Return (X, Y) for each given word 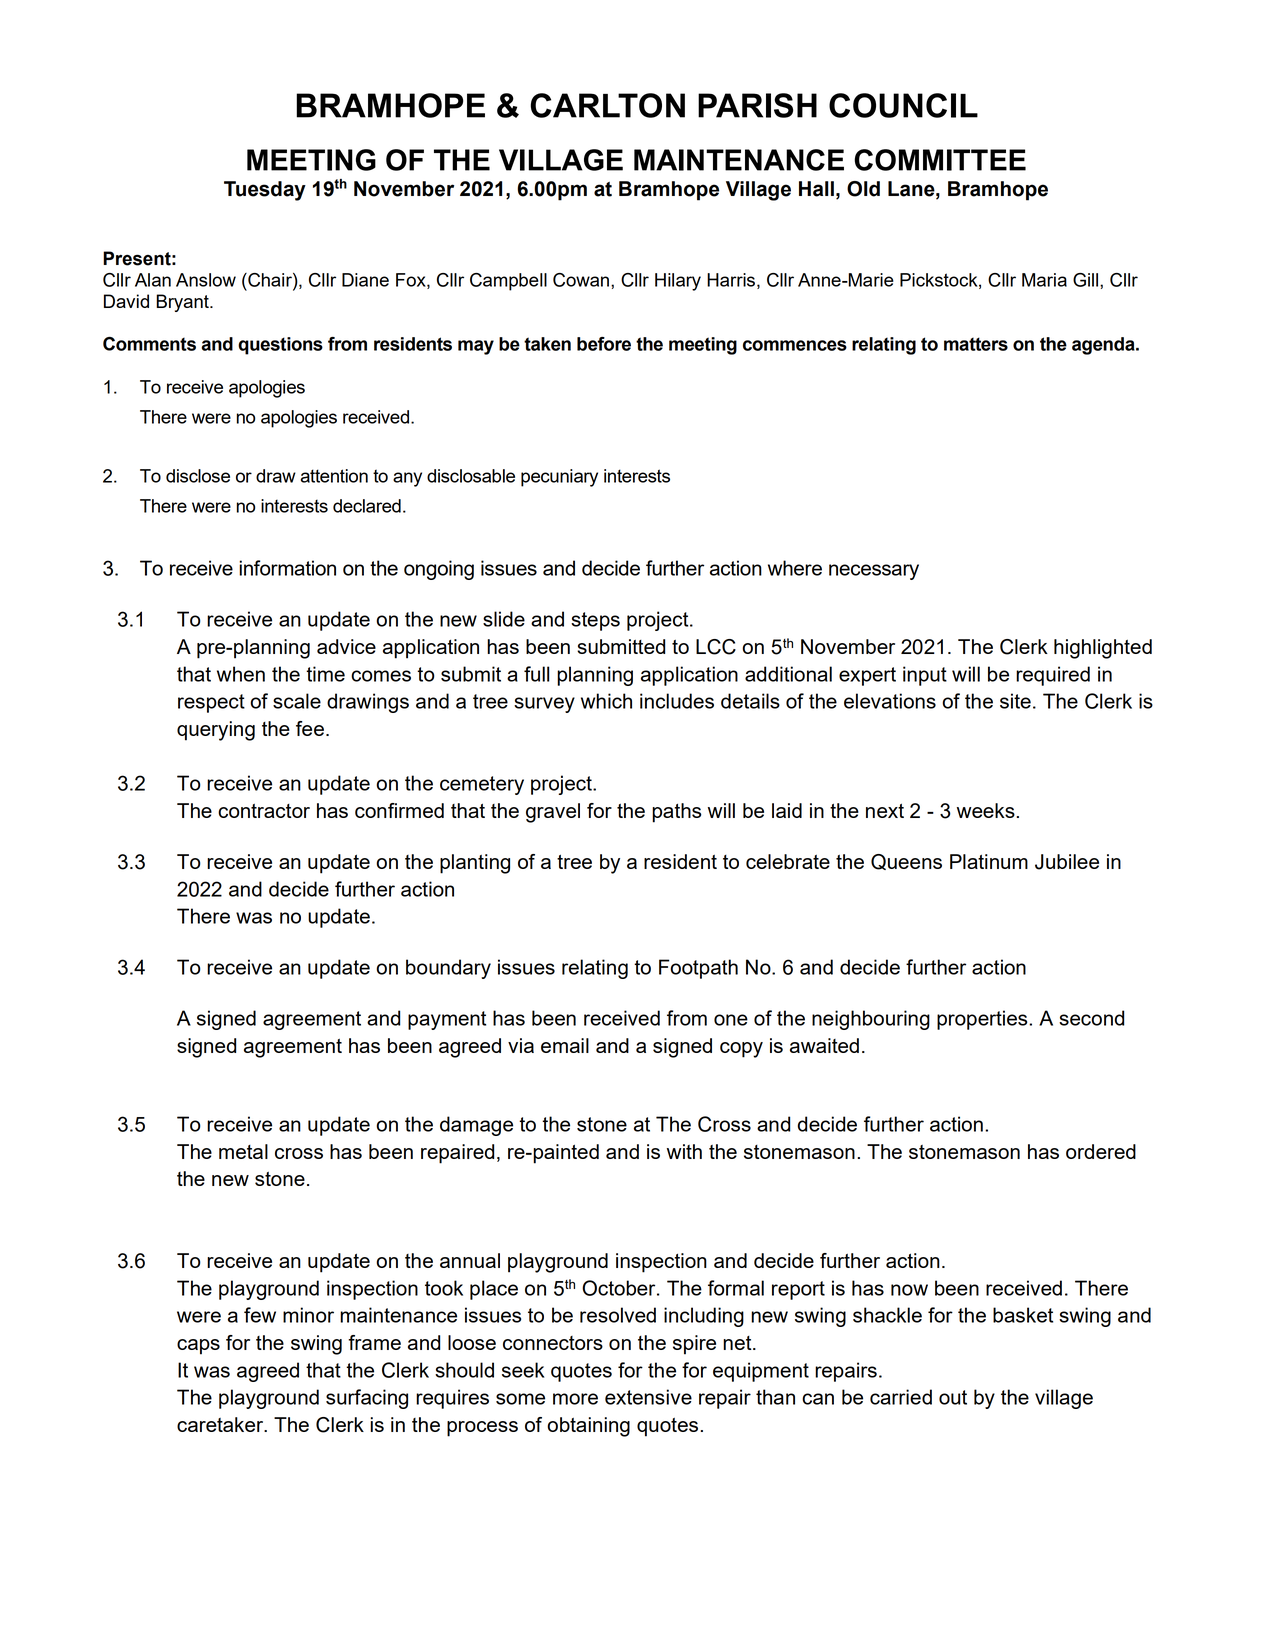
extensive (648, 1397)
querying (216, 731)
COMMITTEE (940, 160)
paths (676, 813)
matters (976, 344)
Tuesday (265, 191)
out (953, 1397)
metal (243, 1151)
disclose (198, 476)
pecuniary (559, 478)
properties (983, 1020)
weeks (986, 810)
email (565, 1045)
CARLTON (608, 105)
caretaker (221, 1424)
